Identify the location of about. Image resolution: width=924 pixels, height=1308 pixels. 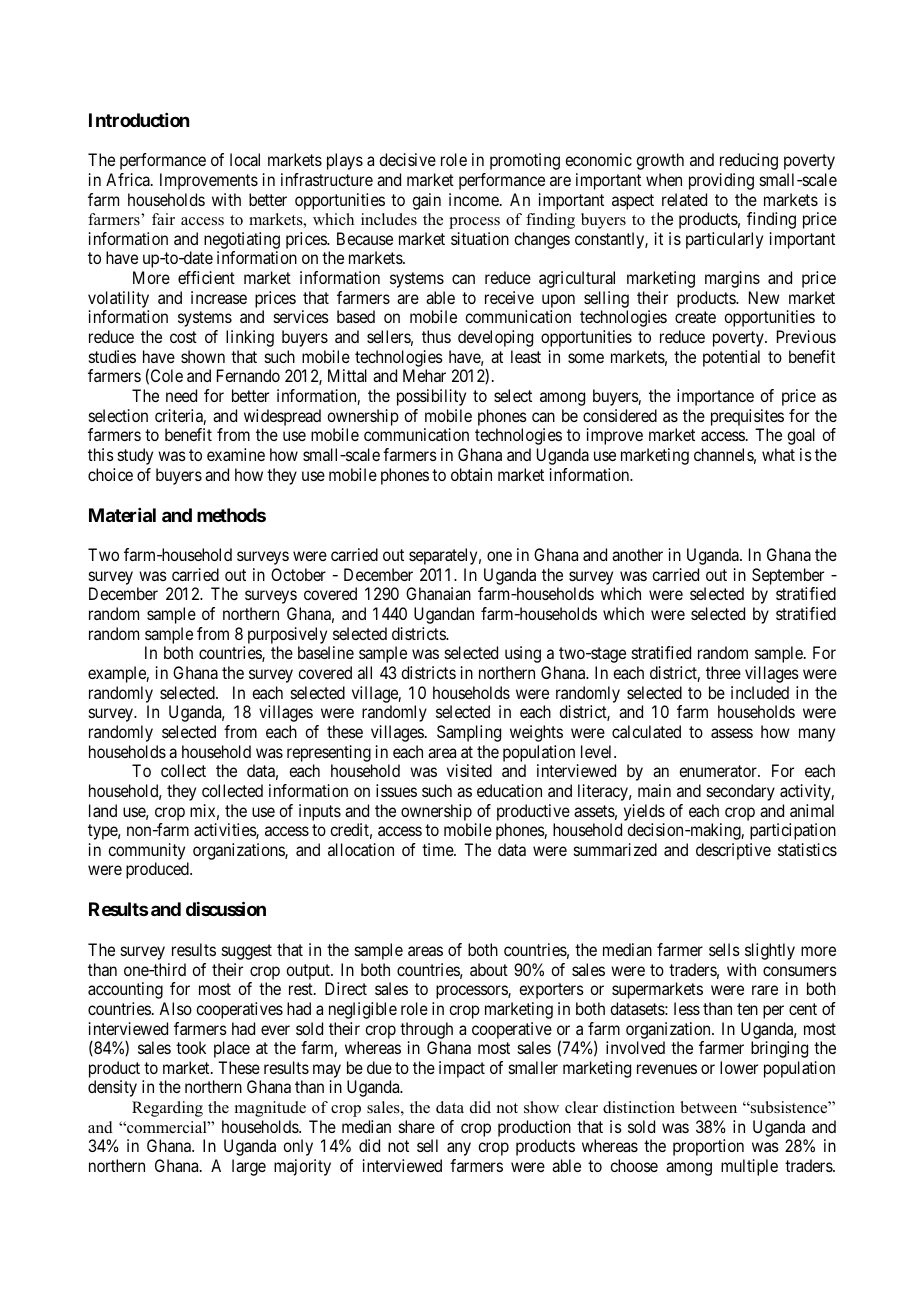
(489, 969).
